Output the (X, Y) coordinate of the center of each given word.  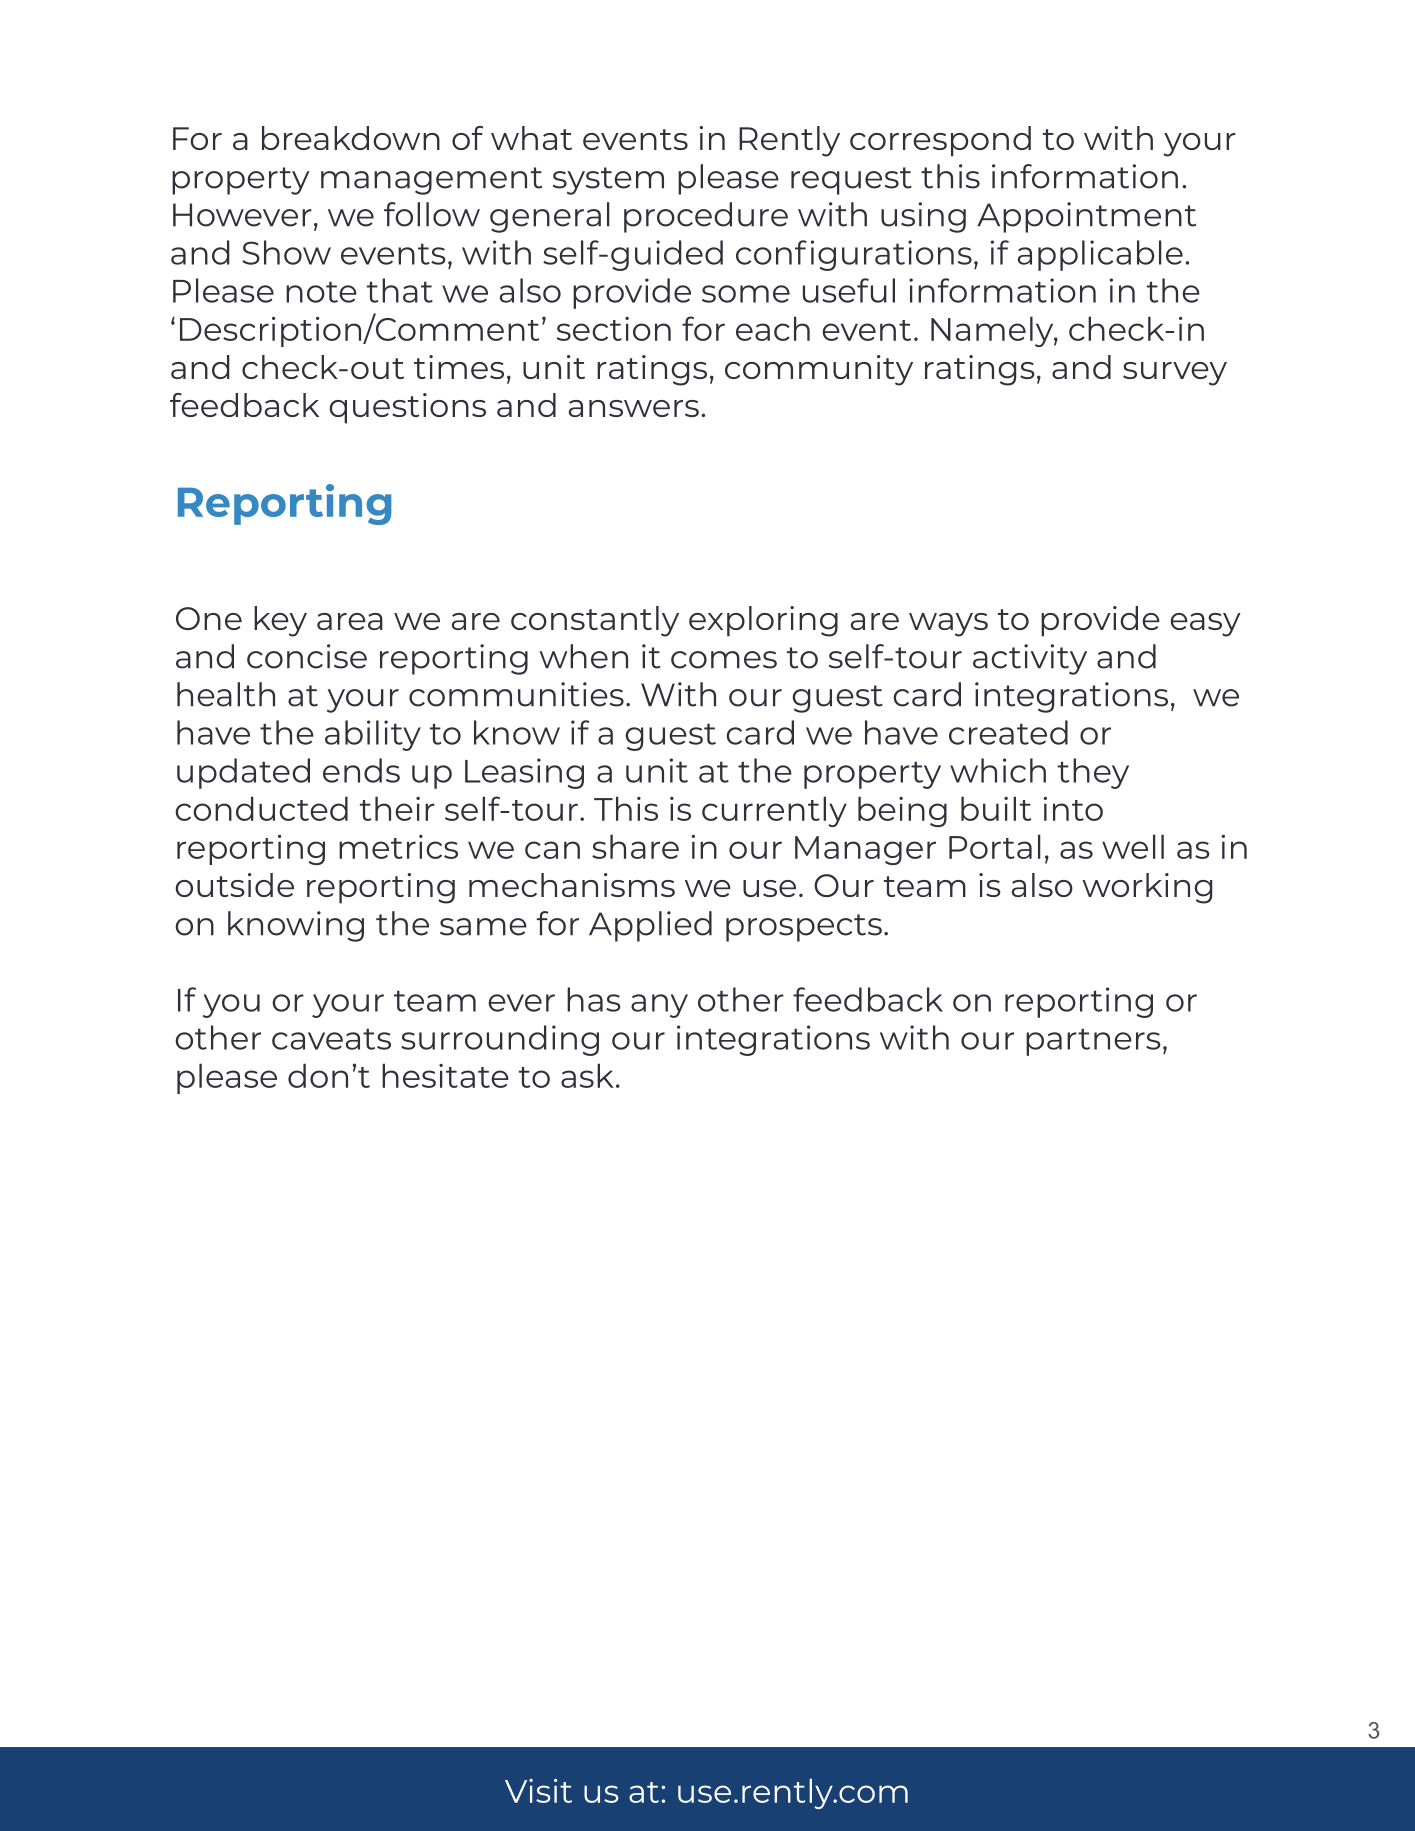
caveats (331, 1039)
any (659, 1006)
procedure (706, 217)
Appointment (1086, 217)
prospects (804, 928)
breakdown (351, 138)
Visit (538, 1791)
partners (1093, 1042)
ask (587, 1075)
